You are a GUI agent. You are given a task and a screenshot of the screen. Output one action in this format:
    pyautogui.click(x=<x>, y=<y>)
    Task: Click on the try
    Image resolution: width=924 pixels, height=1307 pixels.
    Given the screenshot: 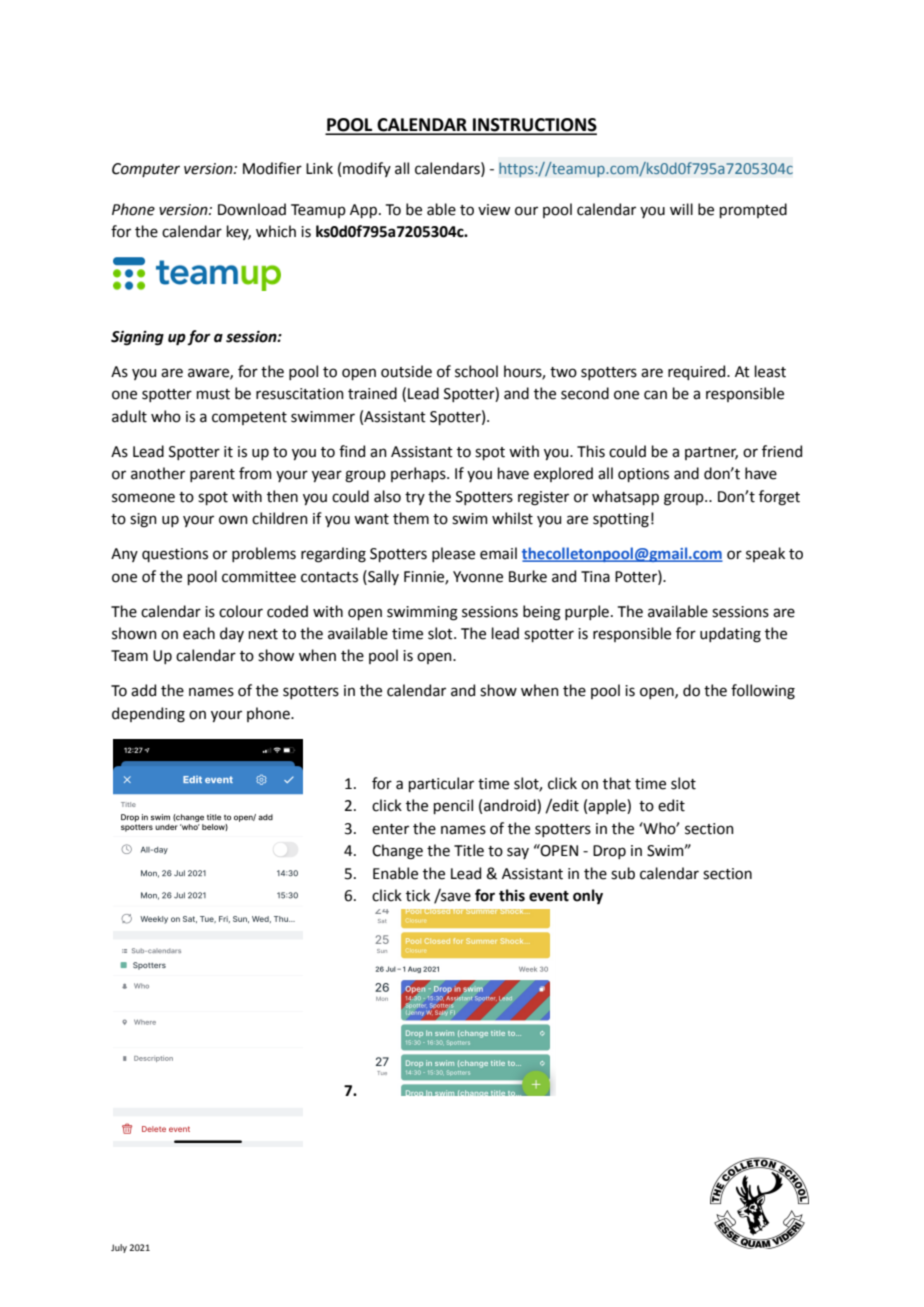 What is the action you would take?
    pyautogui.click(x=415, y=498)
